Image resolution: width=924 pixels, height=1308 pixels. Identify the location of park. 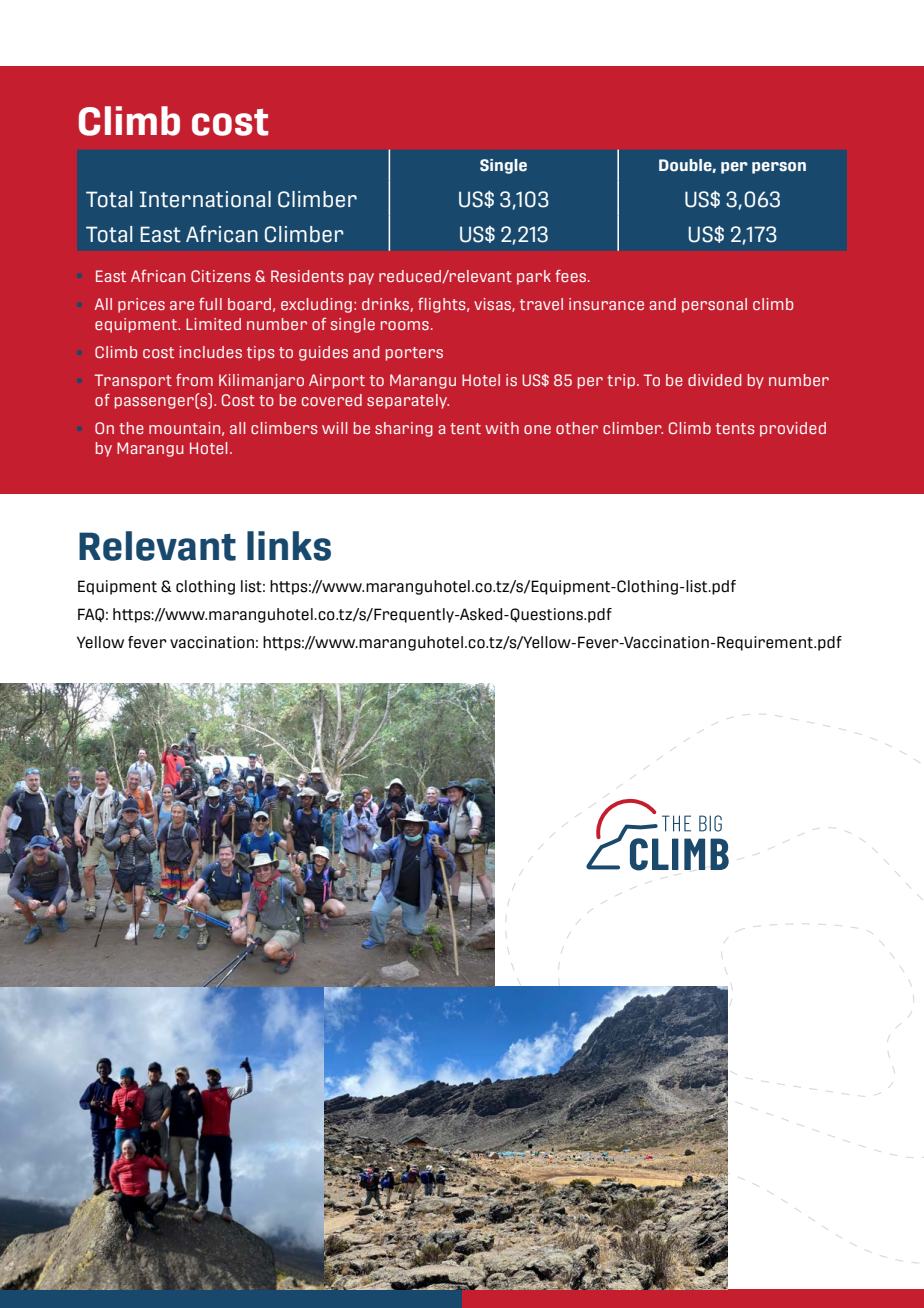
(534, 277).
